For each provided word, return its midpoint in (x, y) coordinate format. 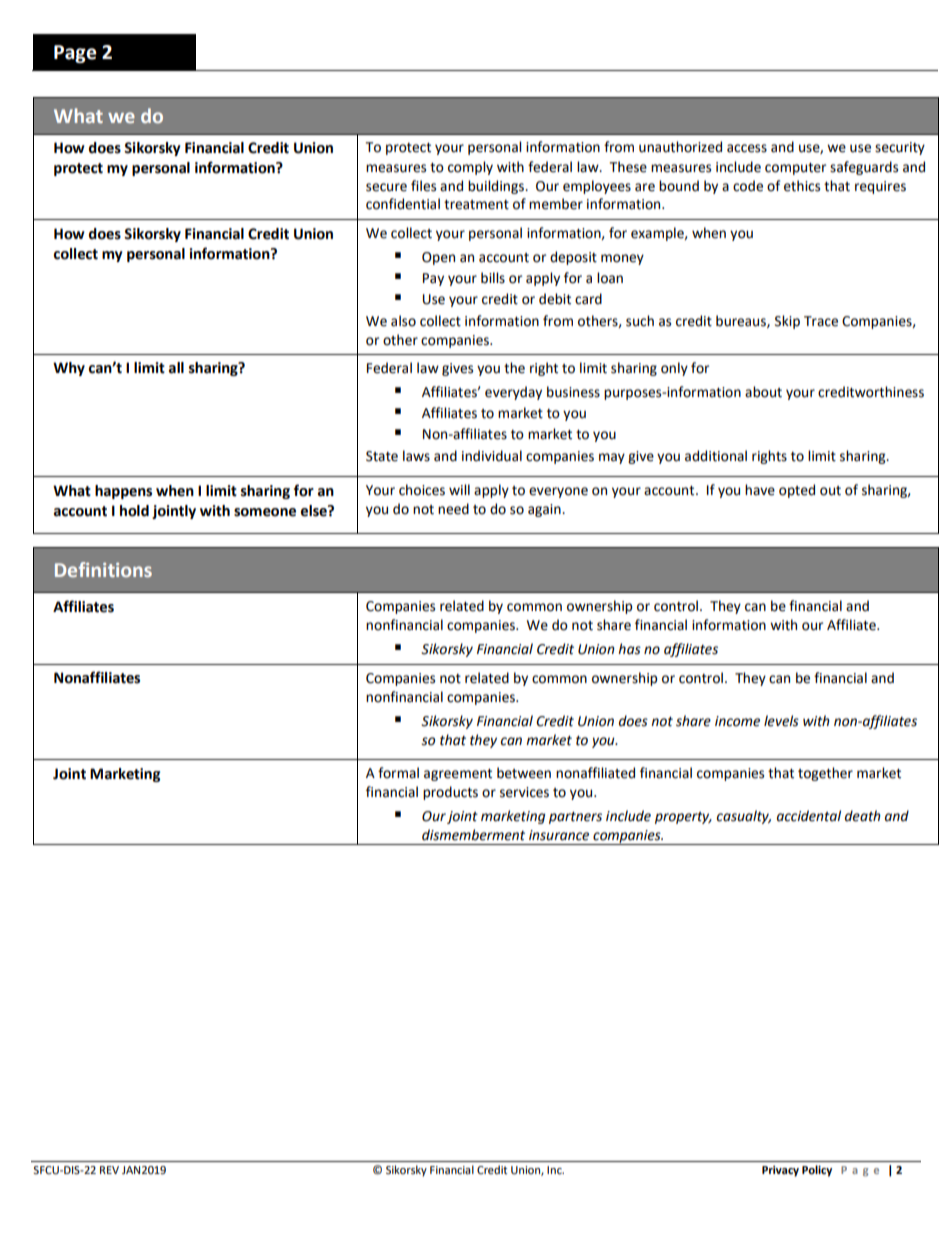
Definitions (103, 569)
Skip (787, 322)
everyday (513, 393)
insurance (559, 835)
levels (781, 721)
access (747, 148)
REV (109, 1170)
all (176, 368)
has (629, 649)
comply (470, 168)
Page (75, 54)
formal (398, 773)
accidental (809, 816)
